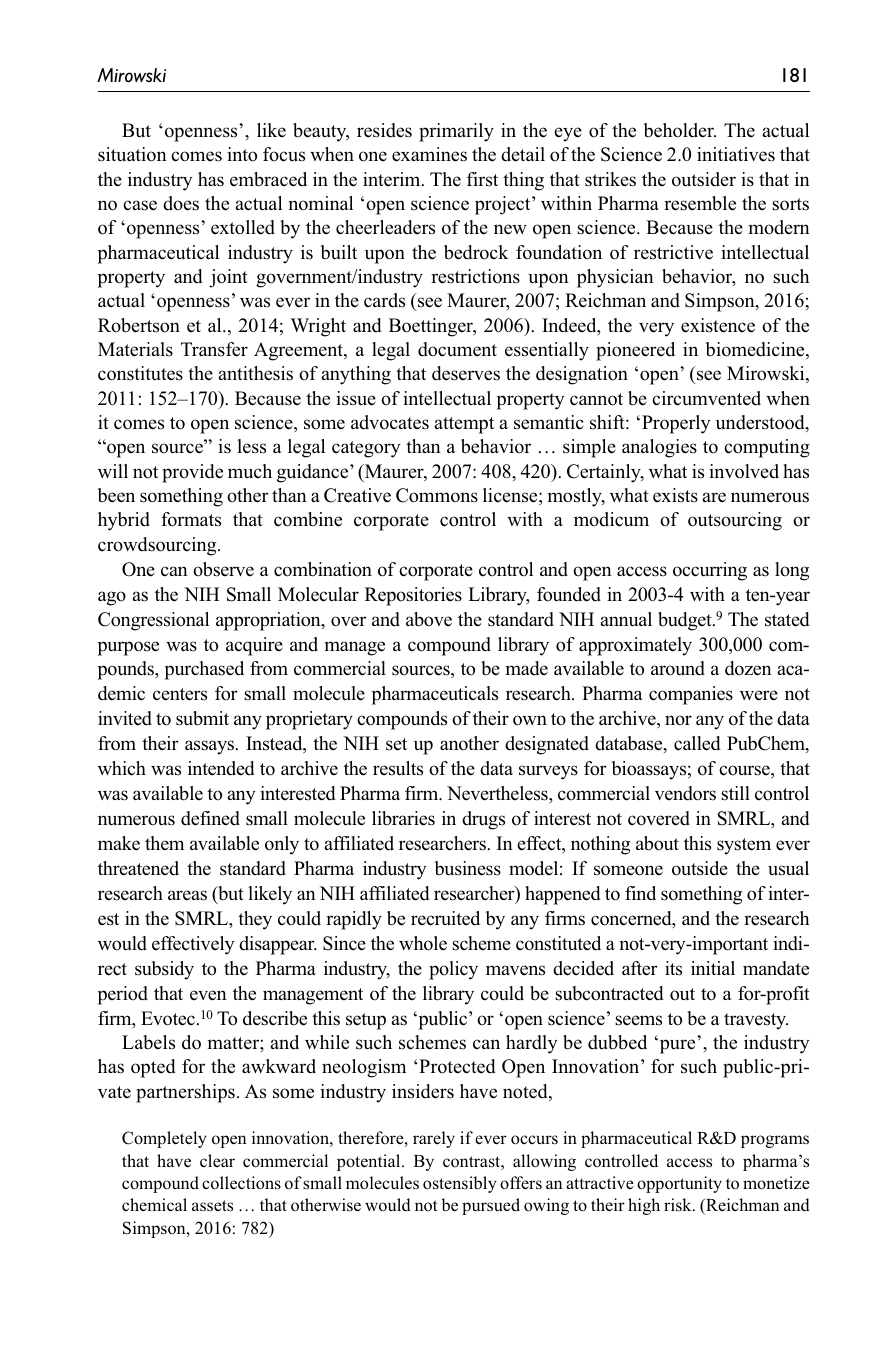 The width and height of the screenshot is (896, 1345). What do you see at coordinates (187, 895) in the screenshot?
I see `areas` at bounding box center [187, 895].
